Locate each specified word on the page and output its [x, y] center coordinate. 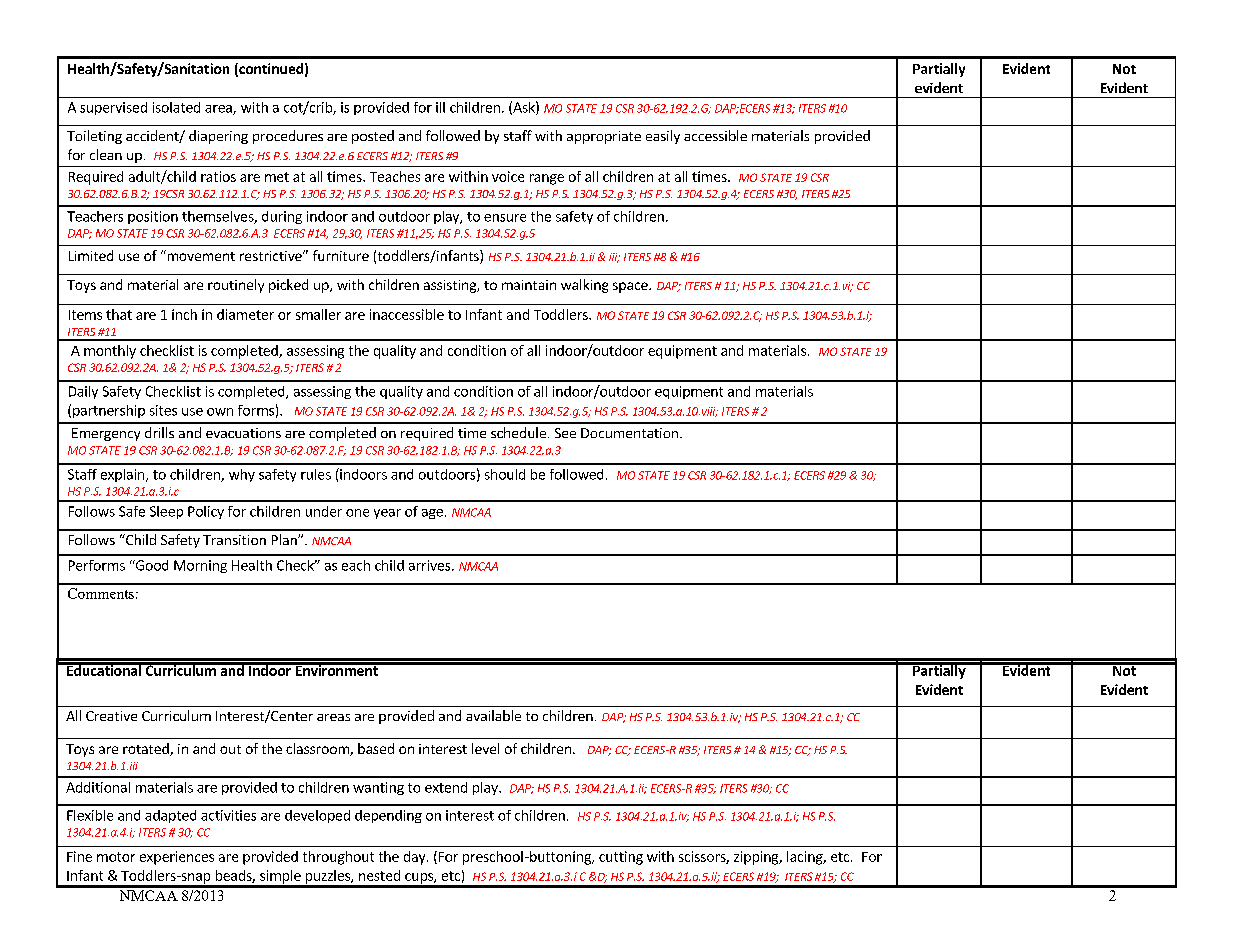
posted [373, 137]
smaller [318, 314]
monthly [110, 352]
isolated [176, 107]
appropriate [604, 137]
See [565, 433]
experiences [177, 858]
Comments [101, 593]
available [493, 715]
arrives [431, 565]
